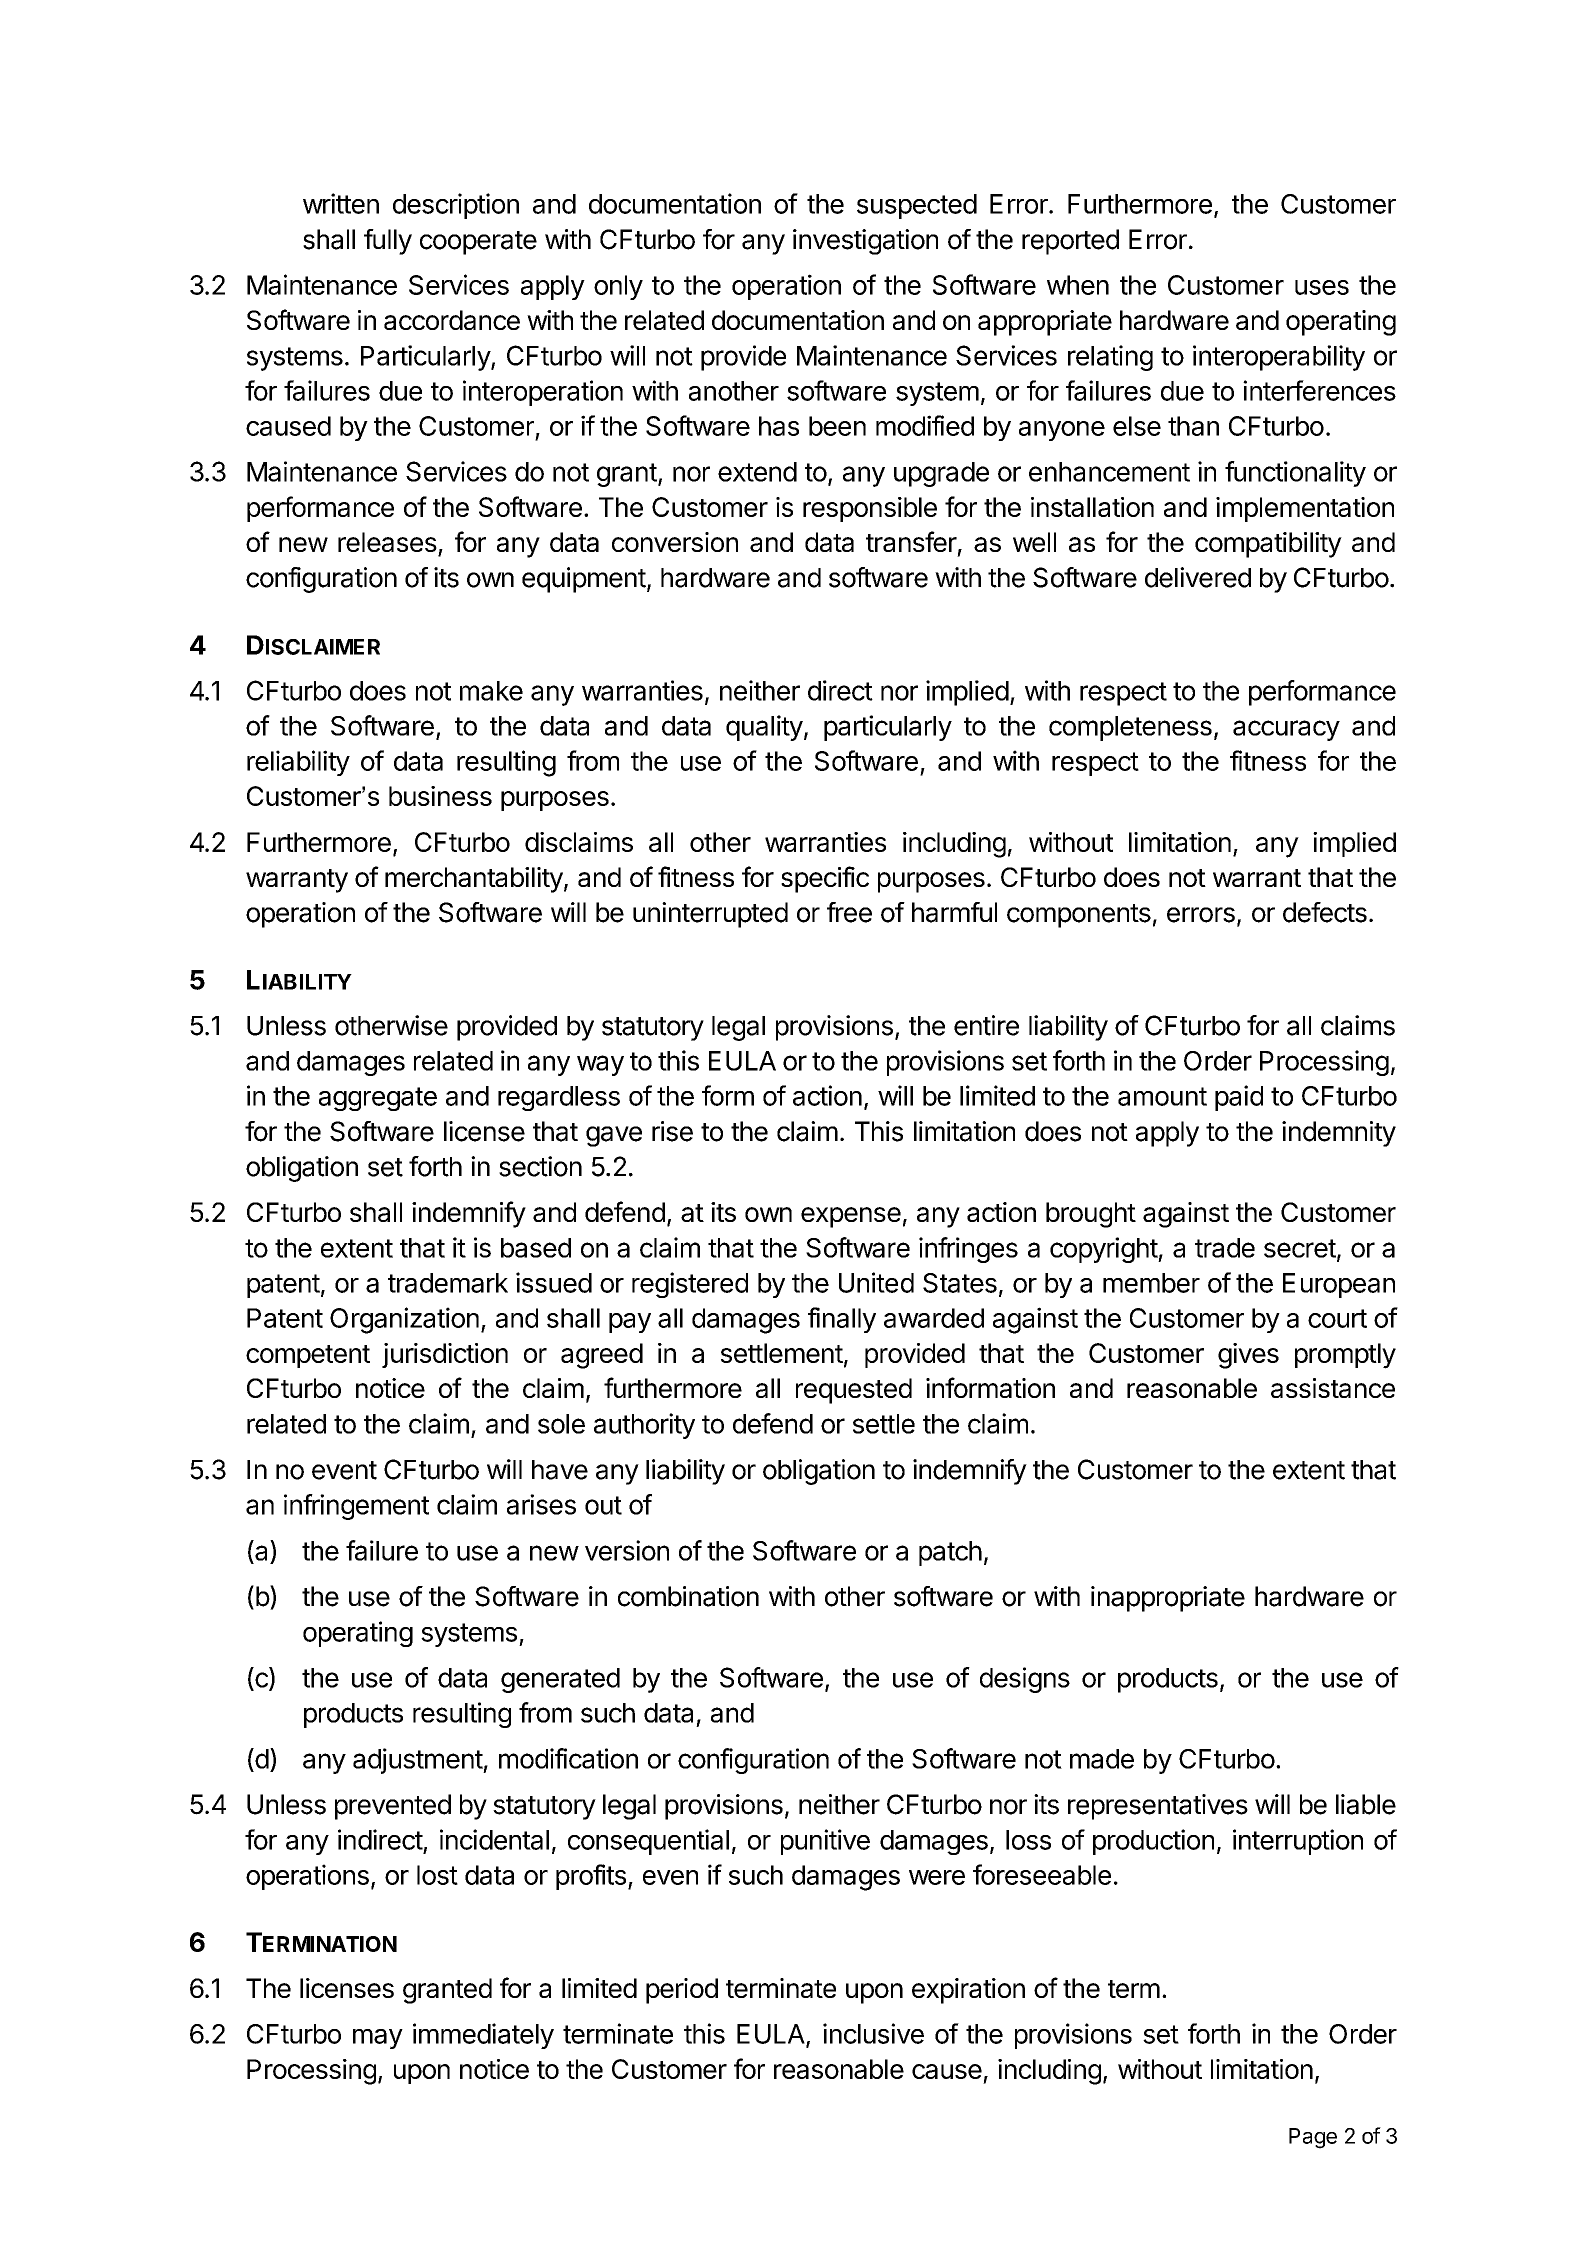 This image has width=1585, height=2242. I want to click on aggregate, so click(378, 1099).
